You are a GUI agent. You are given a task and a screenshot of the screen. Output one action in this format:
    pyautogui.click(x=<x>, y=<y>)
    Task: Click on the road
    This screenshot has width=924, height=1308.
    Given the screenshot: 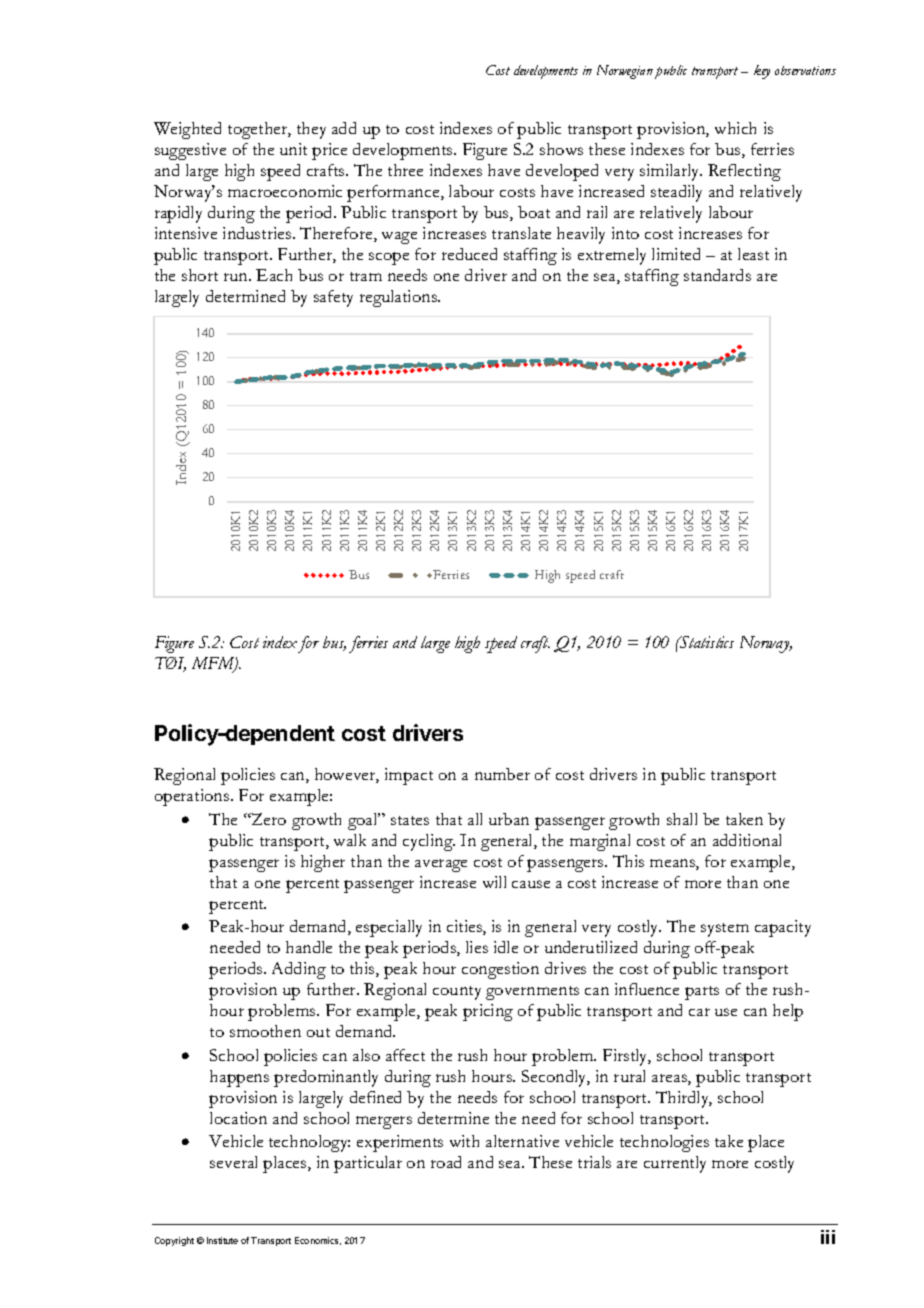 What is the action you would take?
    pyautogui.click(x=446, y=1162)
